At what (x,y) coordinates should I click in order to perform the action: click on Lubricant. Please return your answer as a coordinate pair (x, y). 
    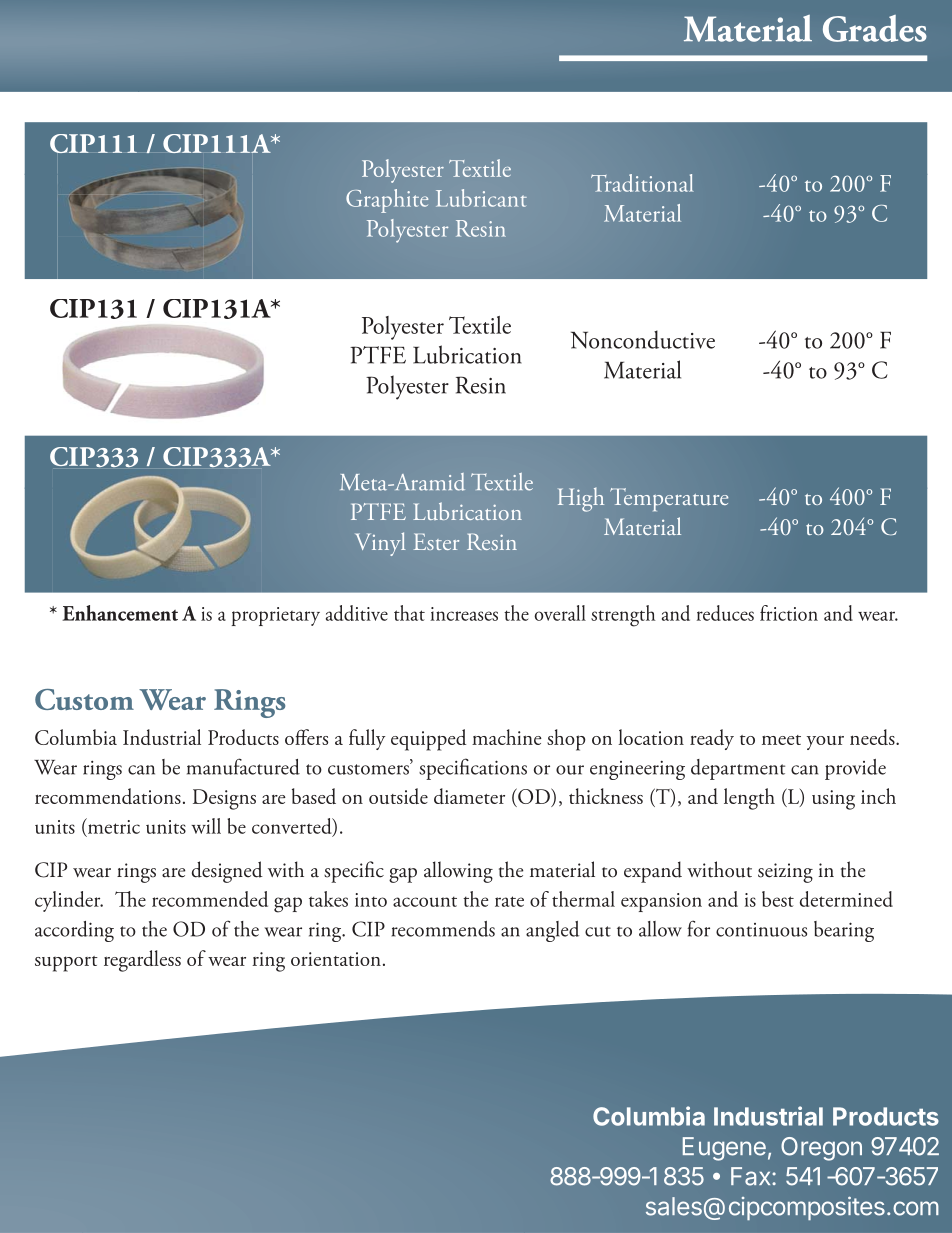
    Looking at the image, I should click on (481, 198).
